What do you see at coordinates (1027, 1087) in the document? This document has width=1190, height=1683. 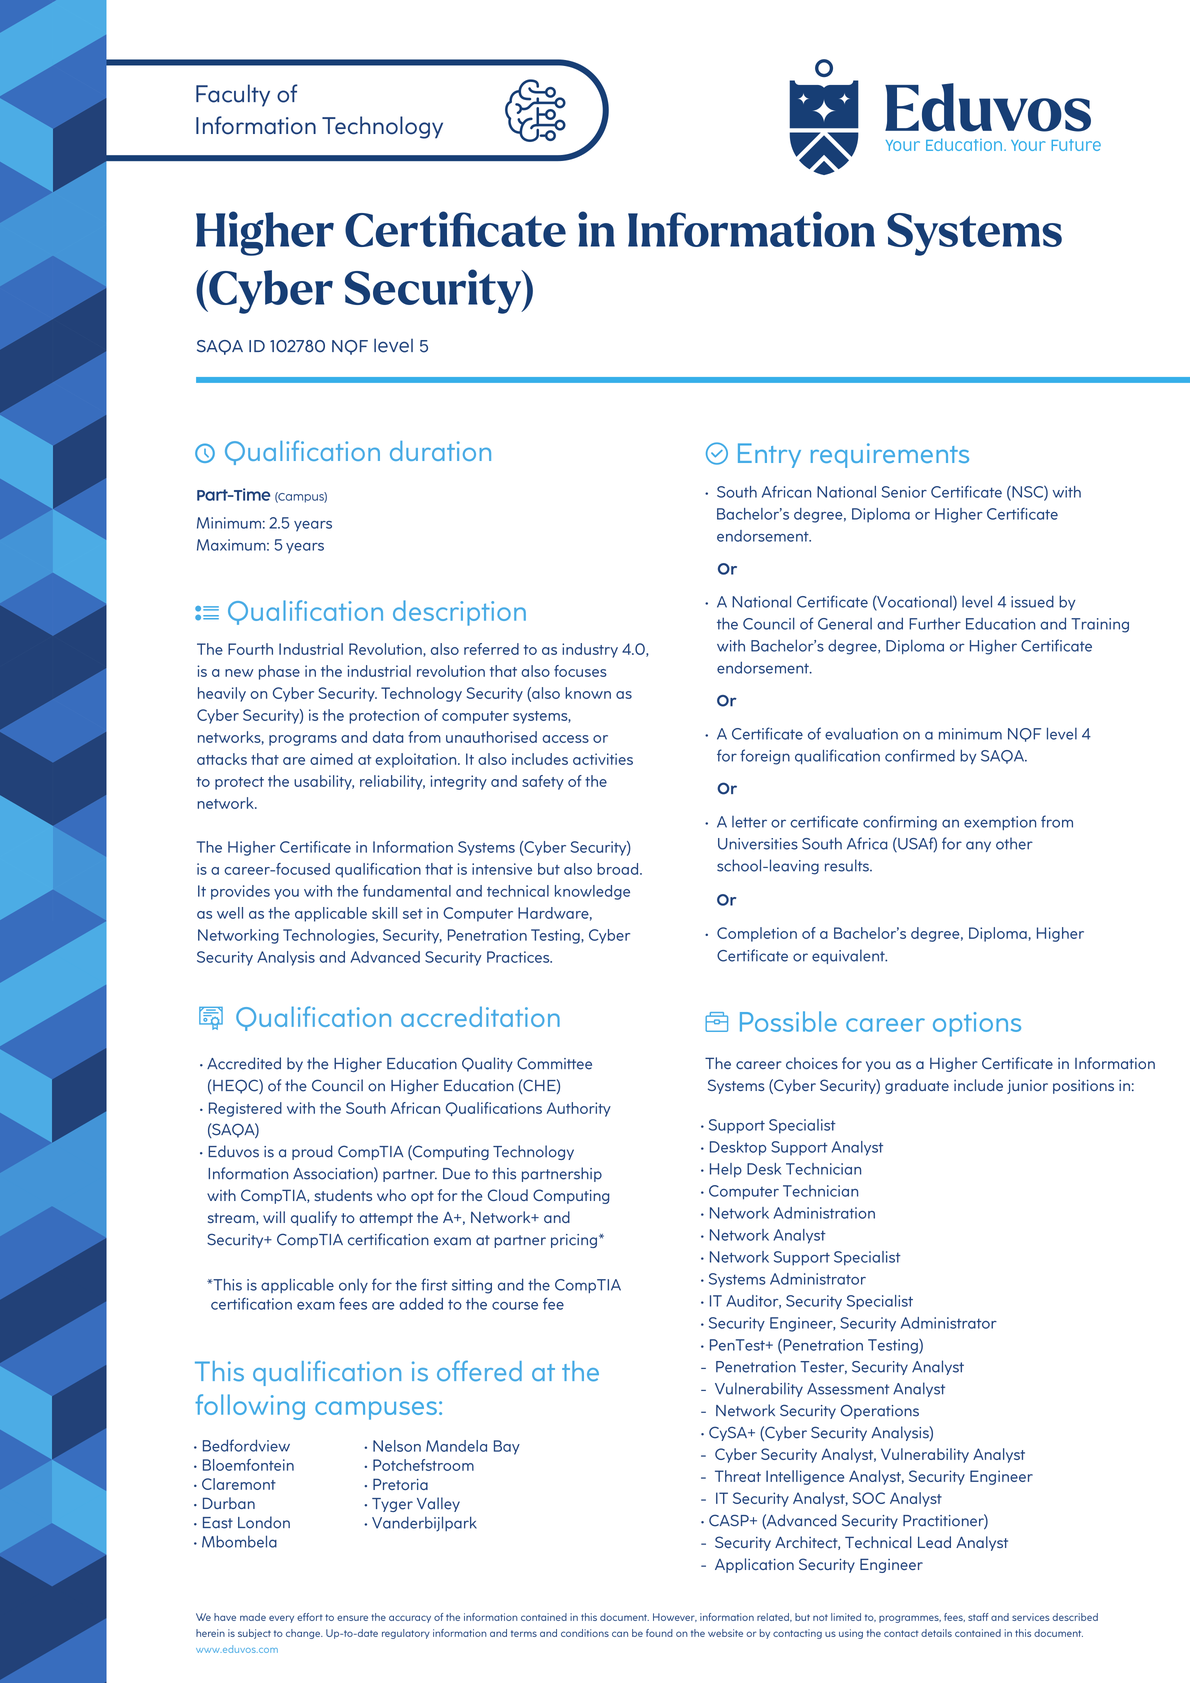 I see `junior` at bounding box center [1027, 1087].
